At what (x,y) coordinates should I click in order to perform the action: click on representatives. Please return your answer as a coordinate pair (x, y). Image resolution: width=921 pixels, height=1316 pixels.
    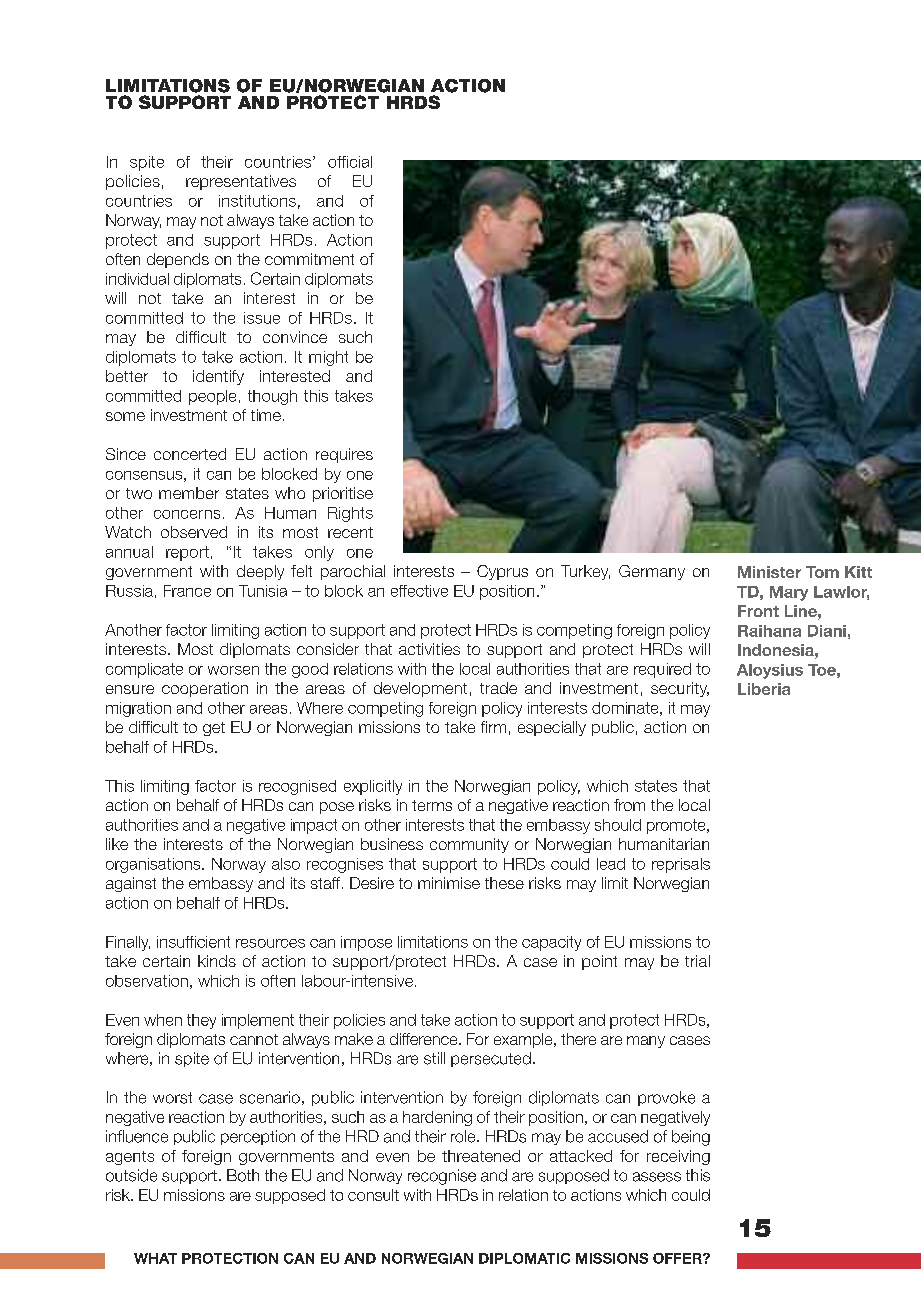
    Looking at the image, I should click on (241, 182).
